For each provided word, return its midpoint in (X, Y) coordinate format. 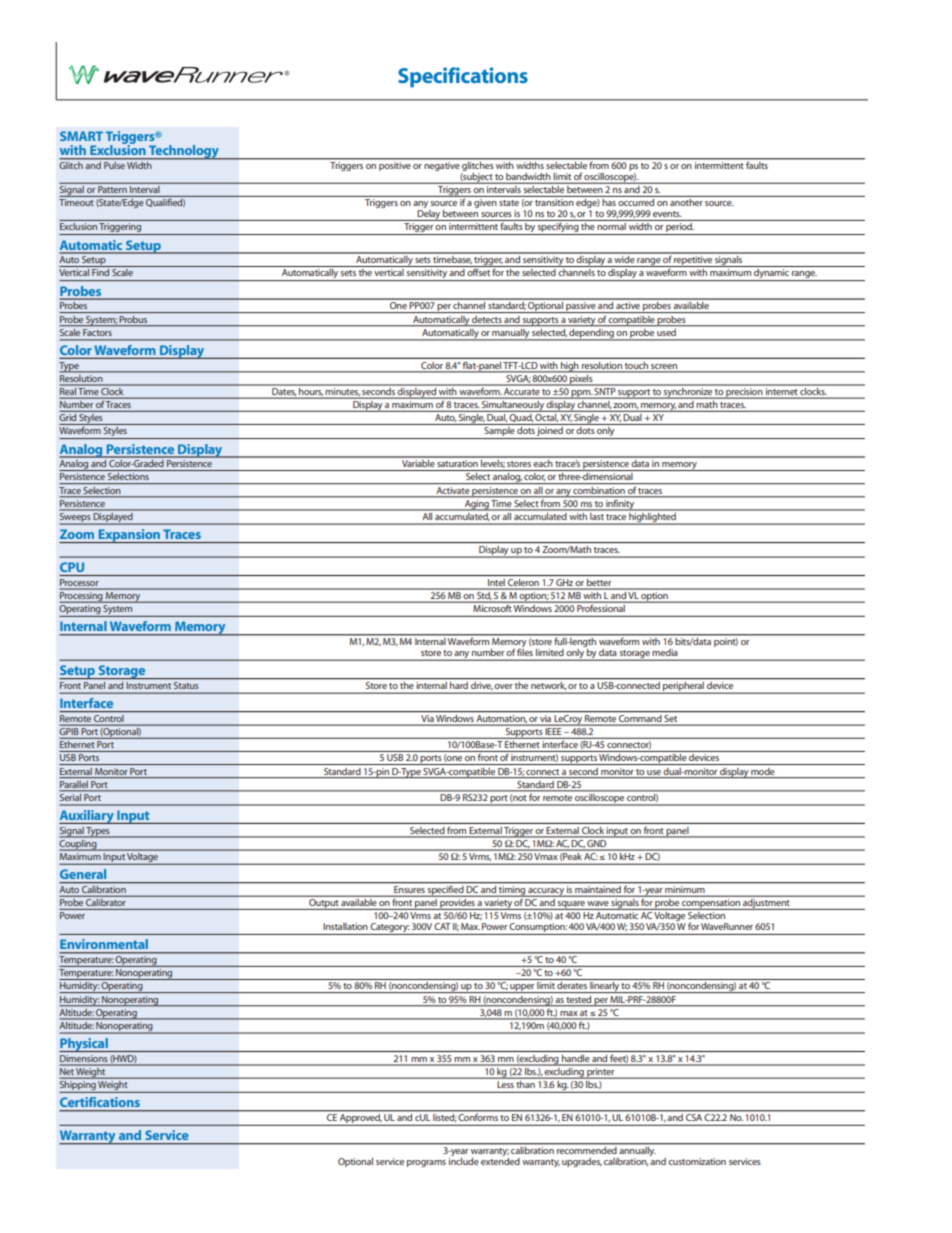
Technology (184, 152)
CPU (72, 567)
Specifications (463, 77)
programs (426, 1163)
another (686, 202)
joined (550, 433)
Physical (84, 1045)
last (597, 515)
